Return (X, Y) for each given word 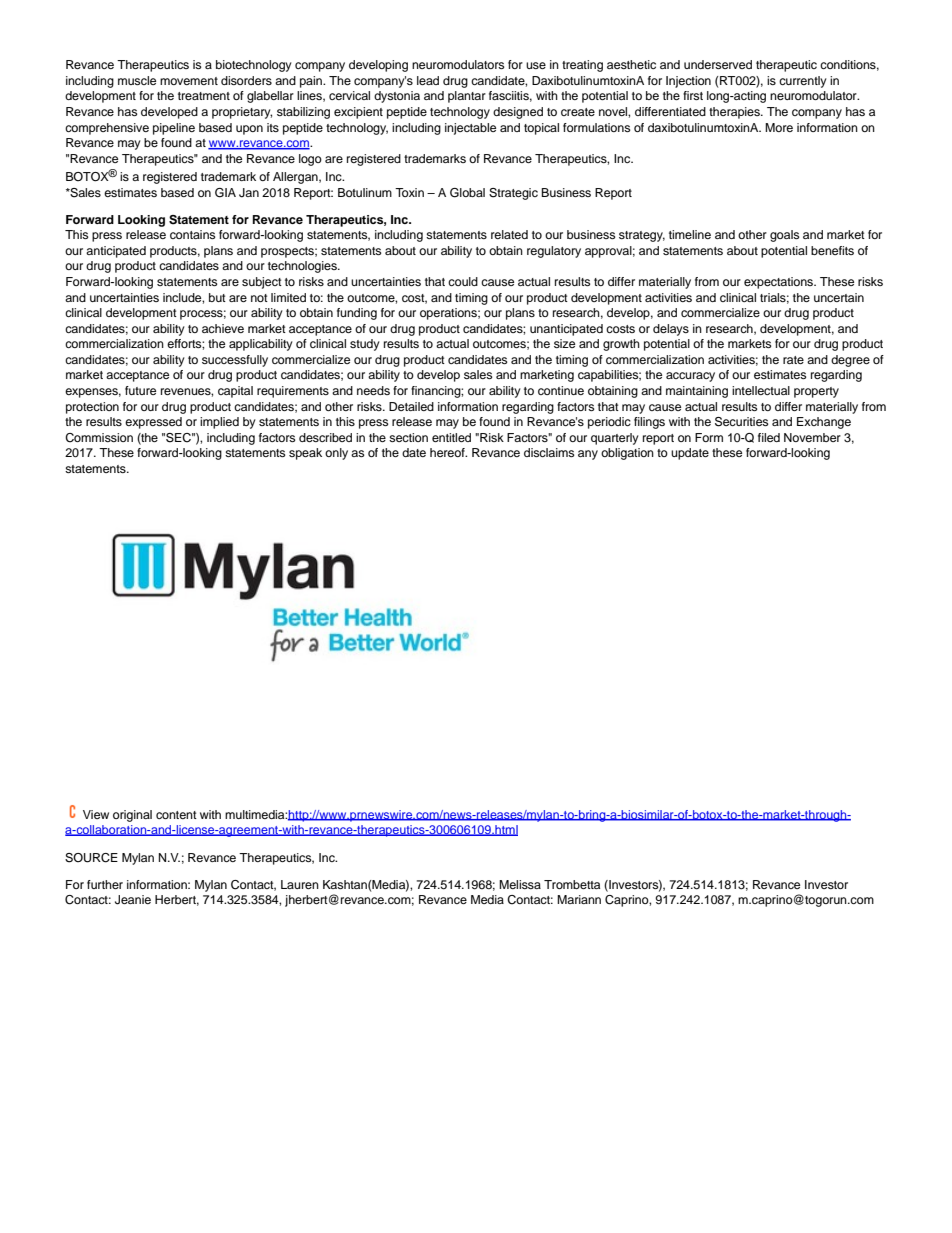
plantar (467, 97)
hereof (448, 452)
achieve (223, 328)
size (564, 343)
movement (189, 81)
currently (803, 82)
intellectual (761, 390)
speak (305, 454)
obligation (627, 454)
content (176, 815)
